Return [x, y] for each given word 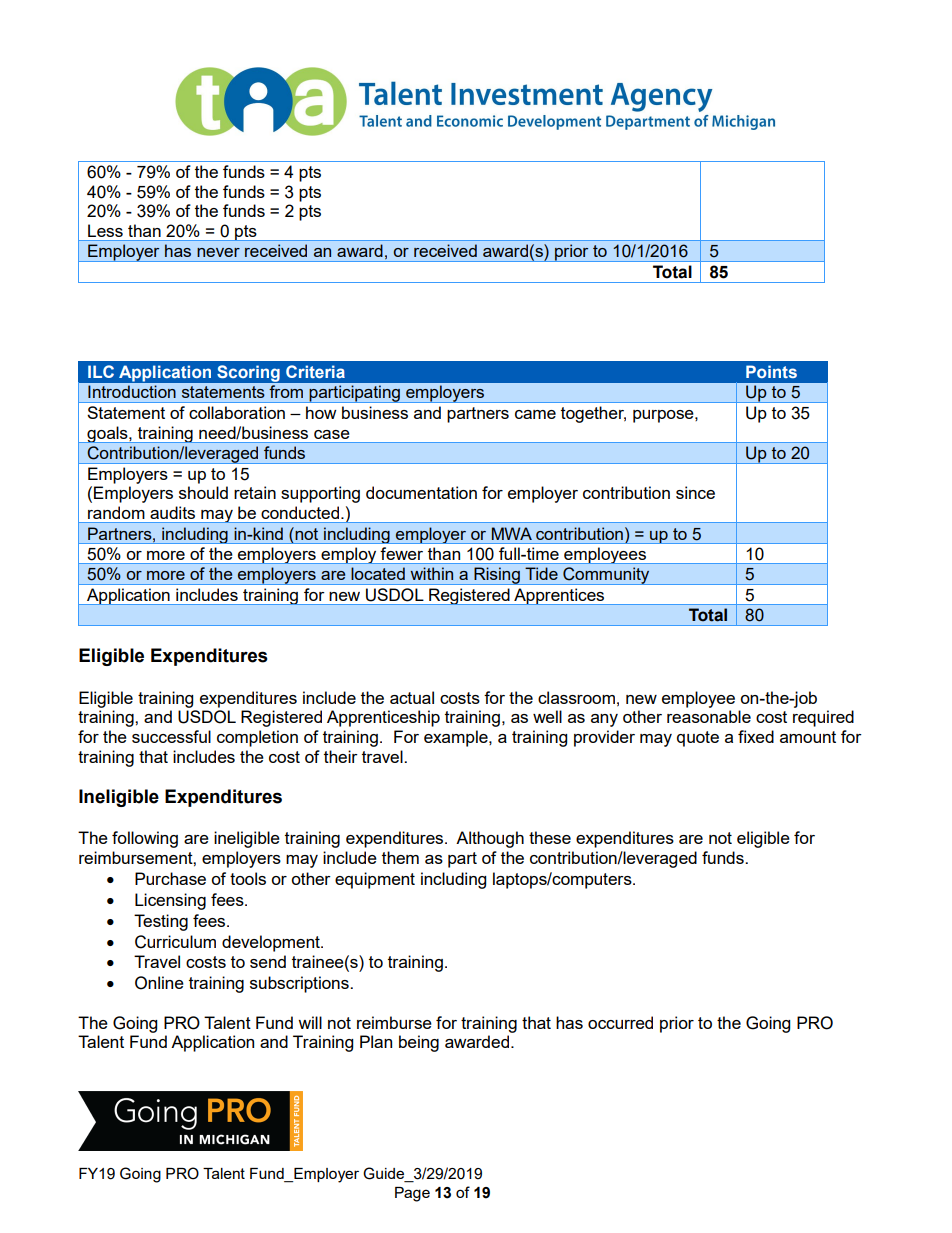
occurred [620, 1022]
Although [490, 839]
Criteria [315, 371]
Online [159, 983]
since [695, 492]
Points [771, 371]
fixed [756, 736]
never [218, 252]
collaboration [237, 412]
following [145, 839]
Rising [497, 576]
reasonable [709, 716]
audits [172, 512]
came [535, 414]
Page [412, 1194]
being [419, 1043]
